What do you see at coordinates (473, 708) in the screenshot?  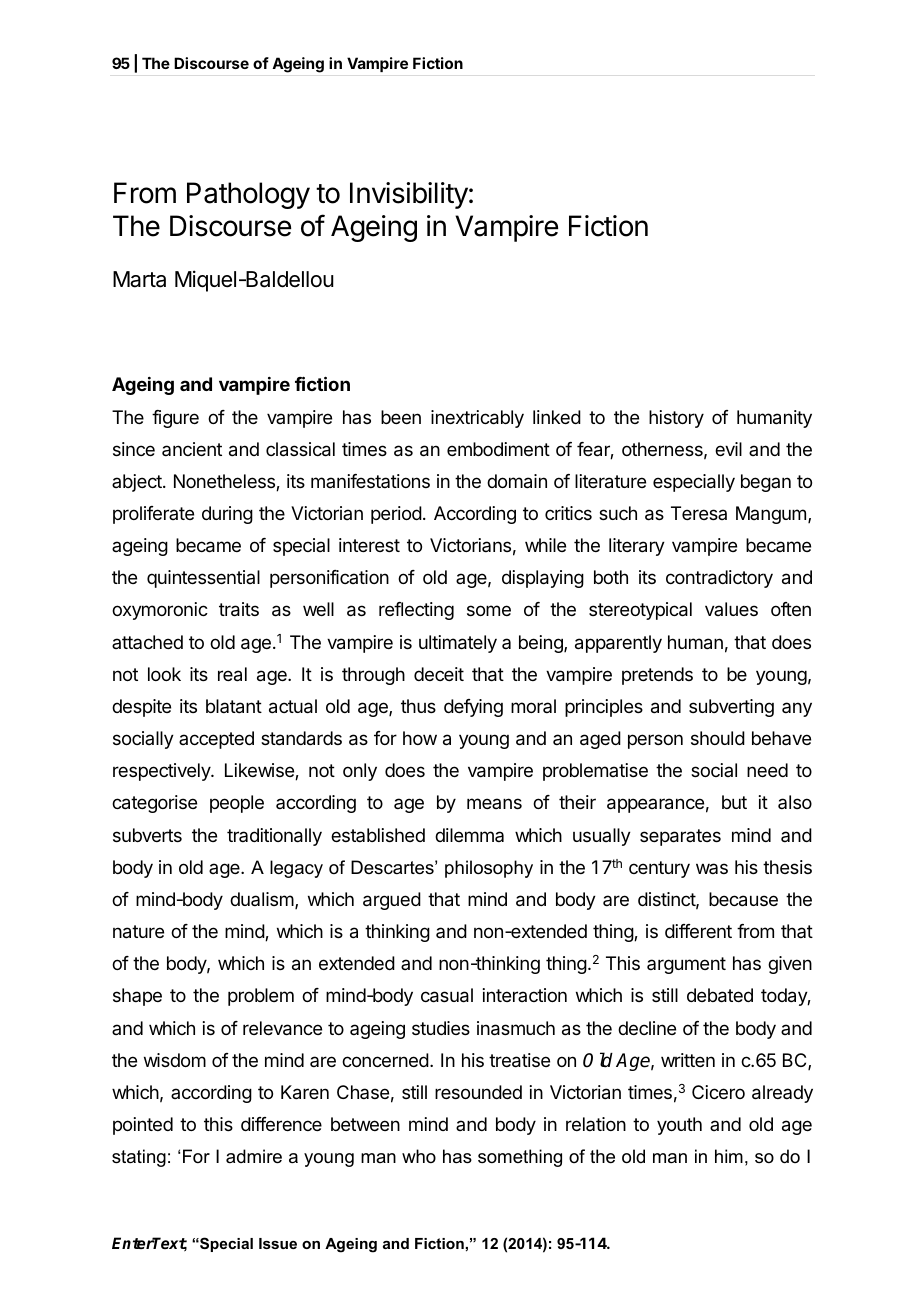 I see `defying` at bounding box center [473, 708].
